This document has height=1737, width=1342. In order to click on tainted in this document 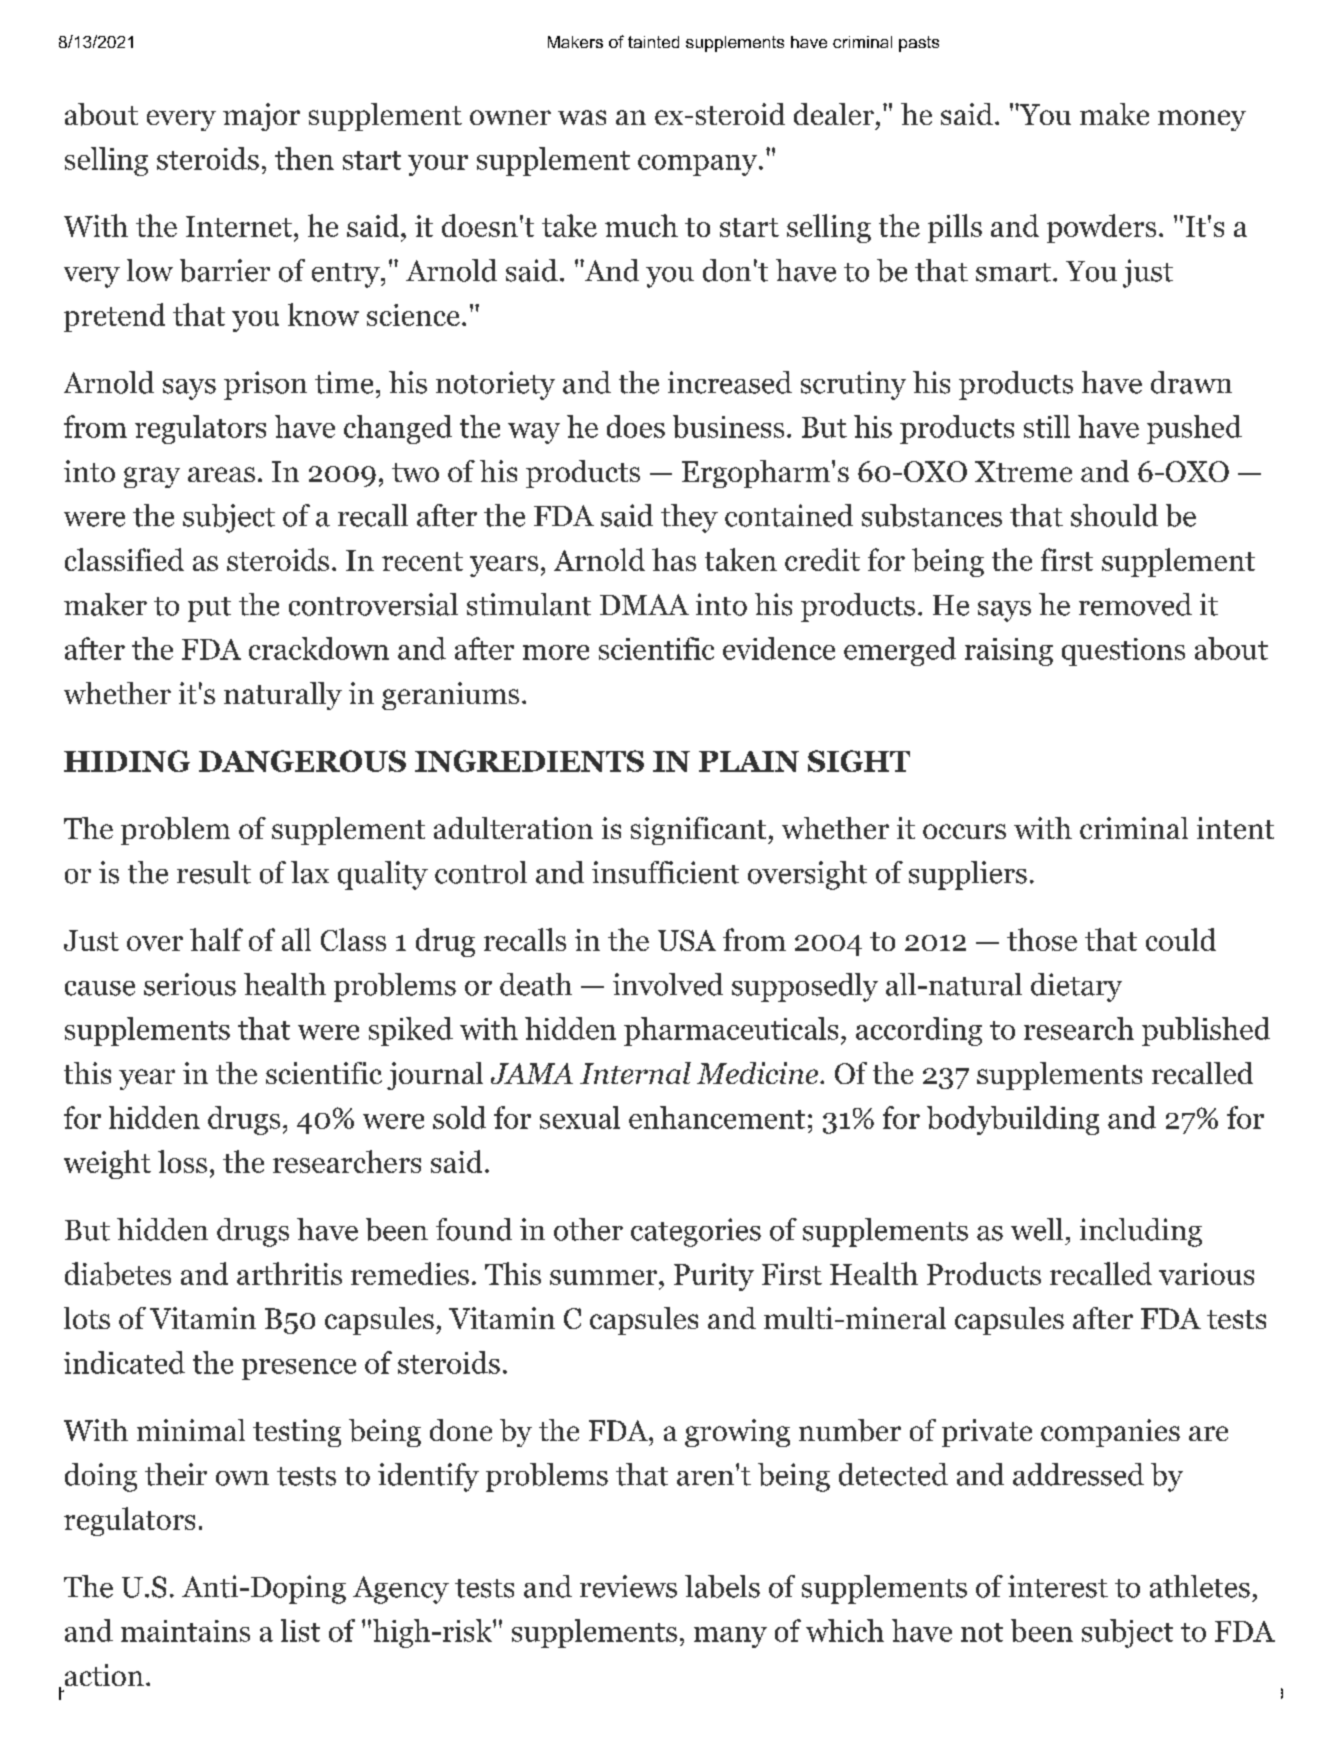, I will do `click(653, 42)`.
